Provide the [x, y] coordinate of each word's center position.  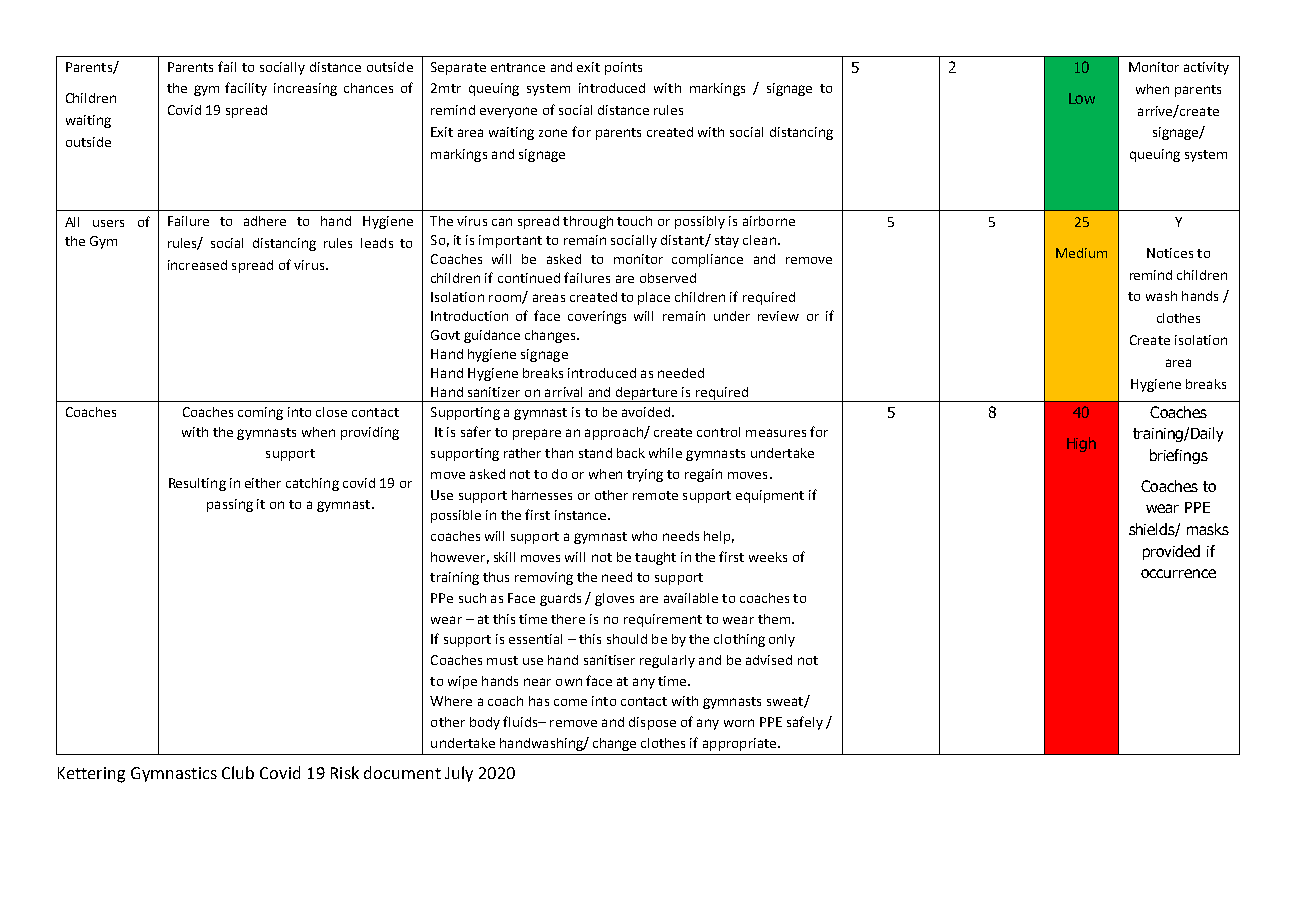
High [1081, 444]
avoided [646, 412]
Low [1082, 98]
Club [238, 772]
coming [260, 413]
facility [246, 89]
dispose [652, 723]
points [623, 68]
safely [805, 723]
